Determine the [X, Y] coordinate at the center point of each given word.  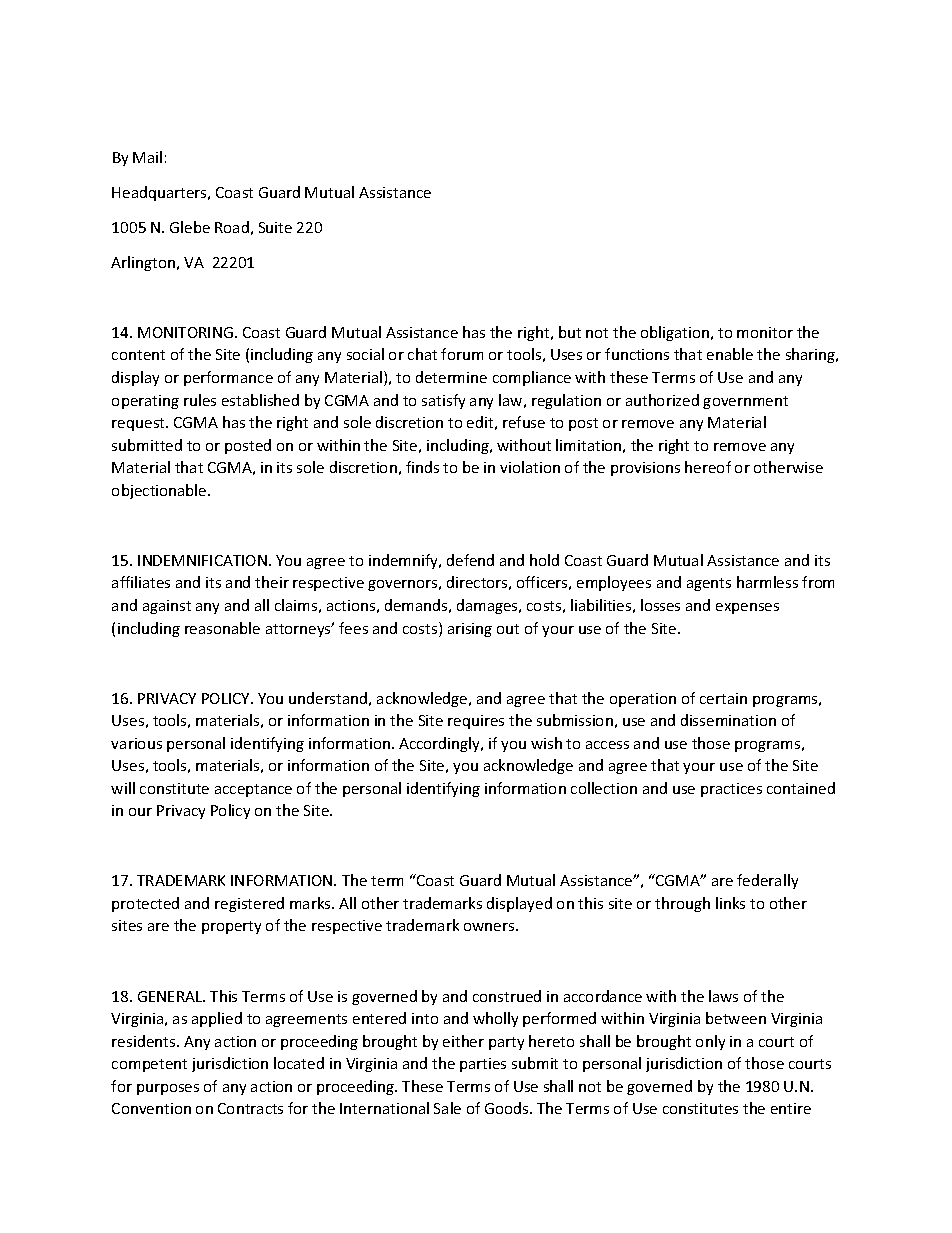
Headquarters [160, 193]
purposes [168, 1089]
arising [470, 630]
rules [200, 400]
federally [767, 881]
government [745, 402]
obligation [675, 333]
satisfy [443, 401]
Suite [275, 227]
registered [249, 904]
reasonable [222, 628]
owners [490, 927]
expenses [747, 608]
